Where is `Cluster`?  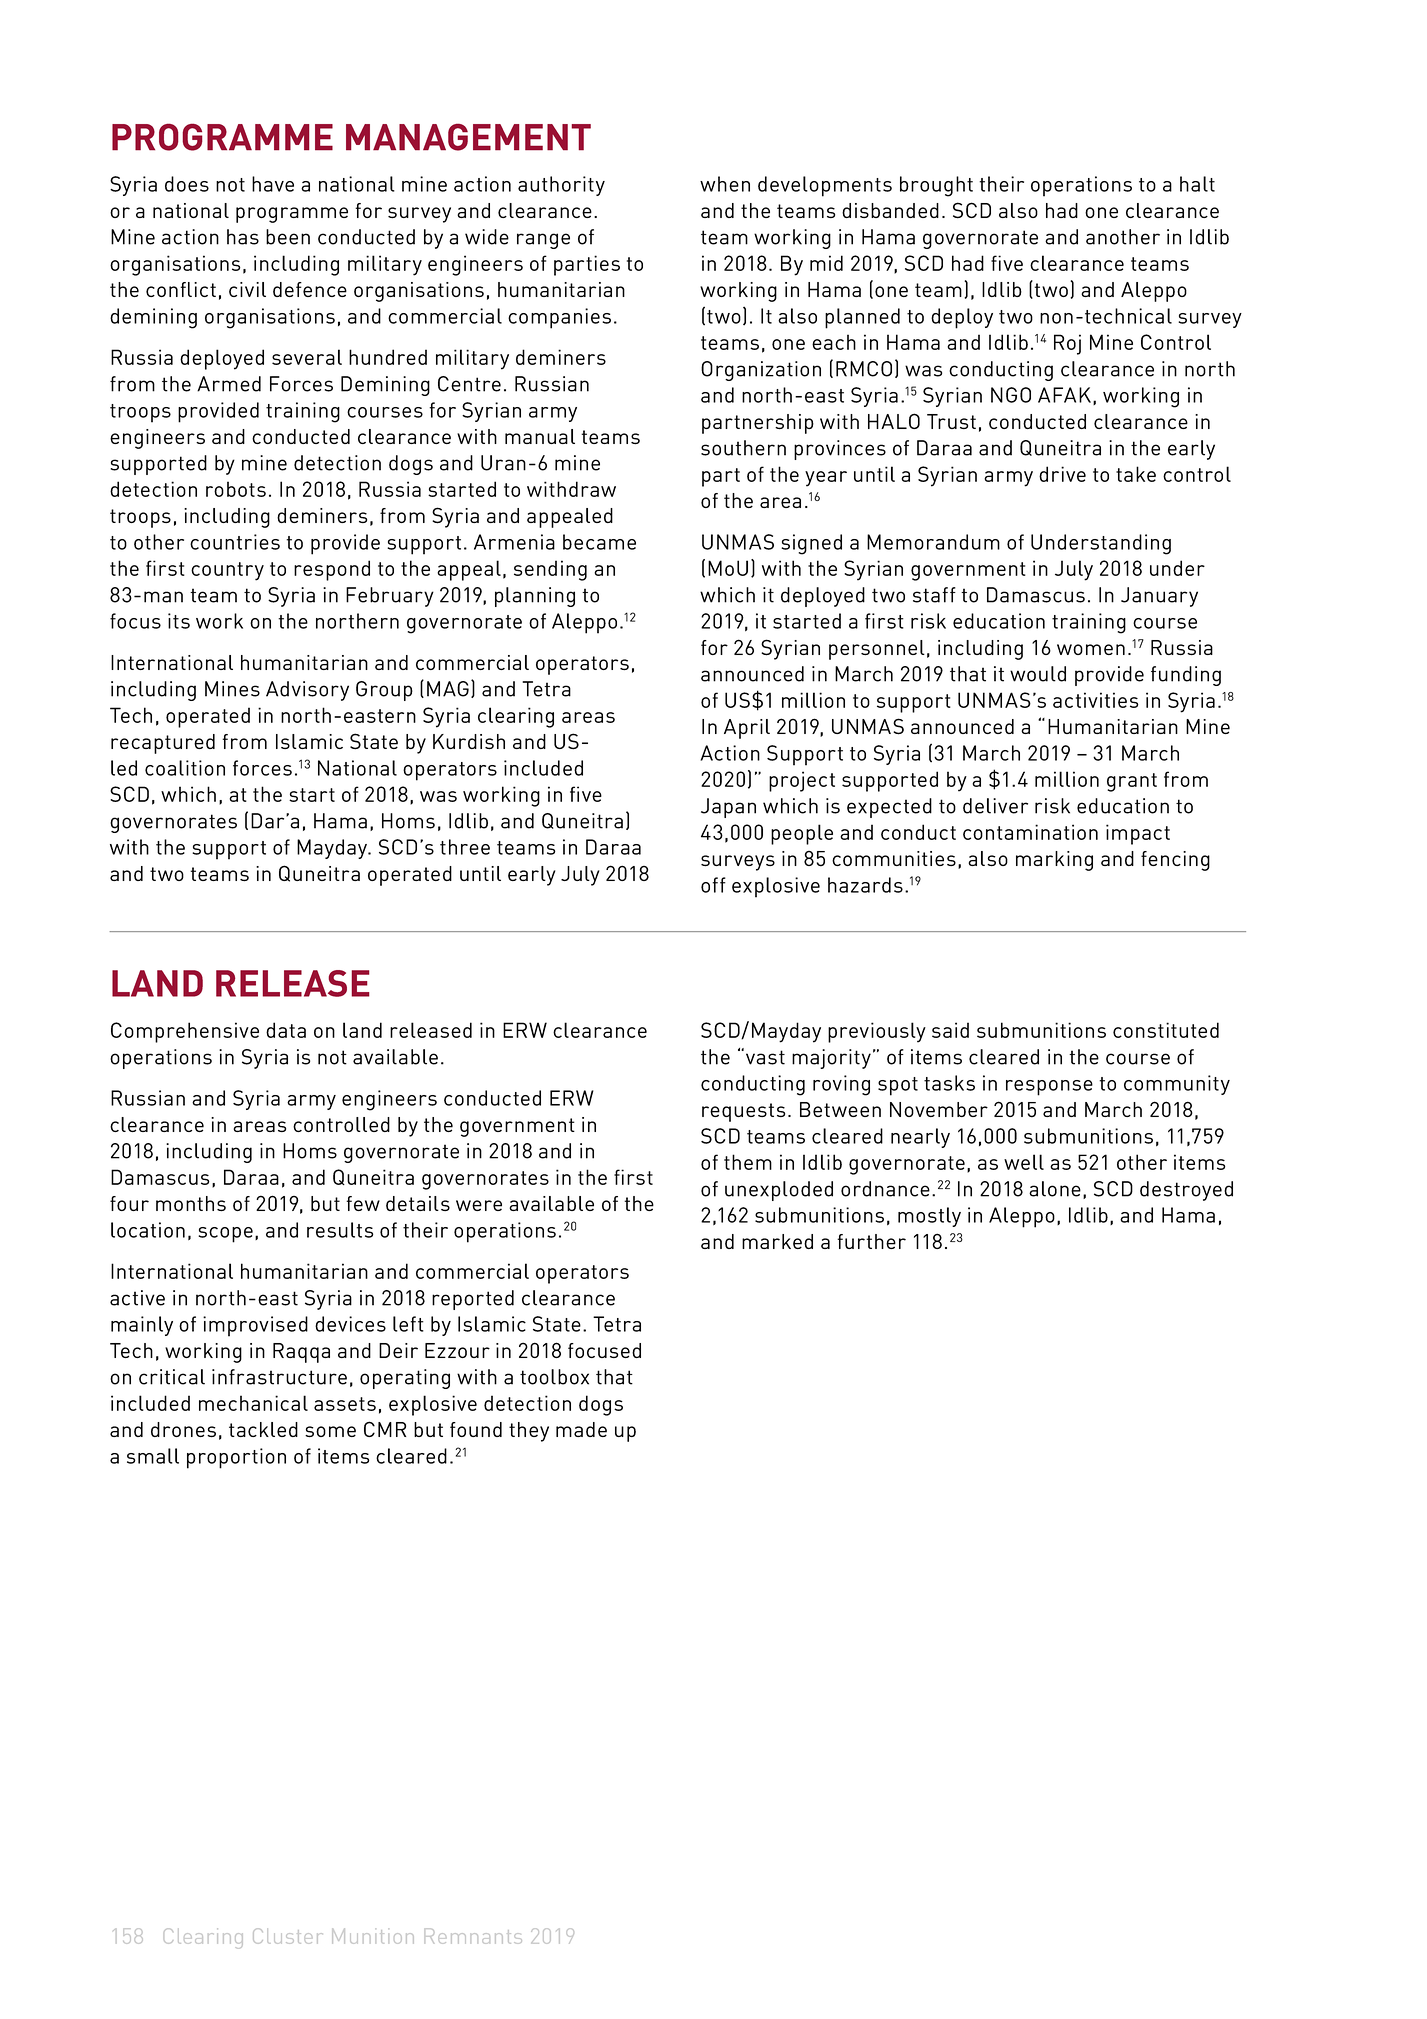
Cluster is located at coordinates (287, 1936).
